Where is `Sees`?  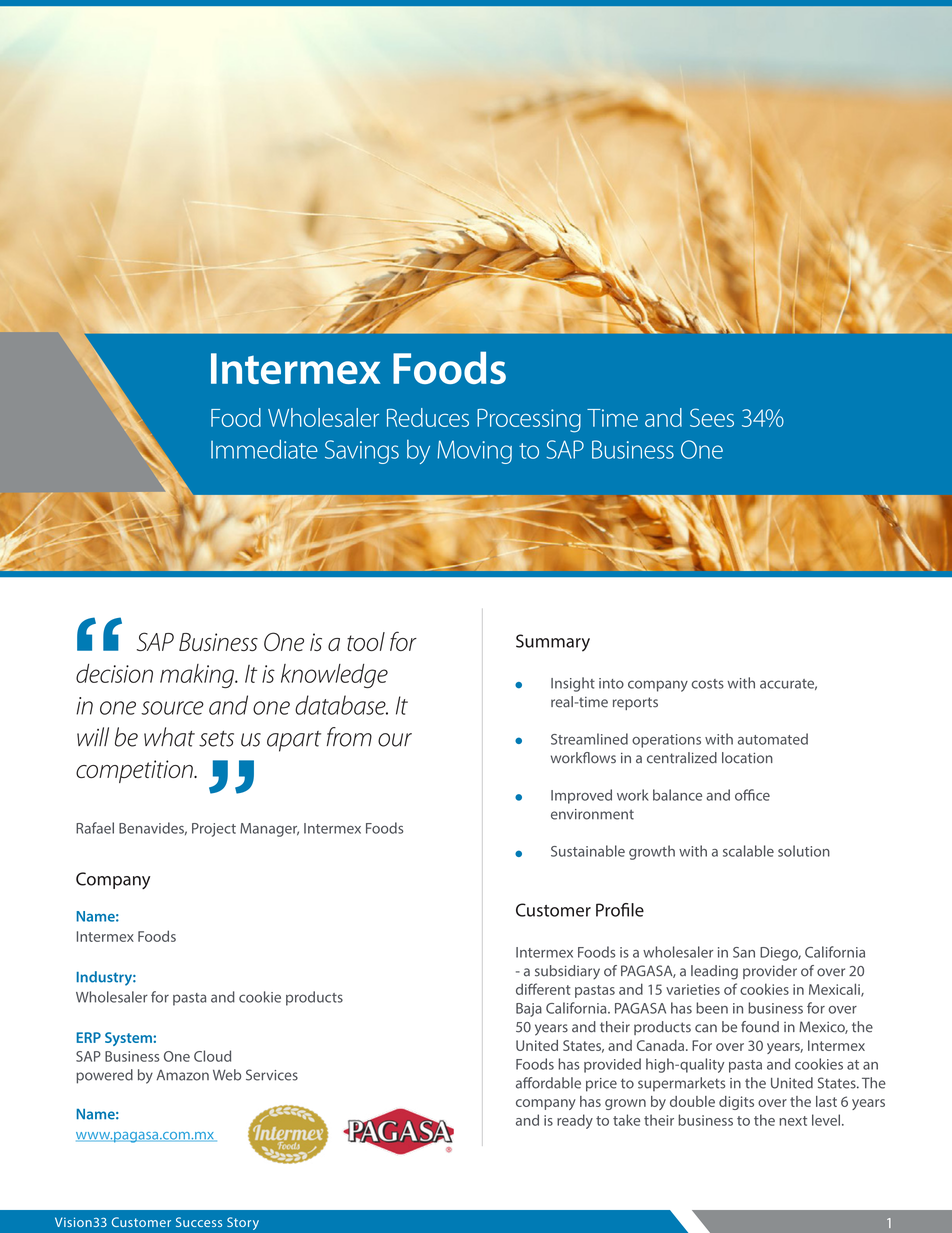 Sees is located at coordinates (712, 417).
